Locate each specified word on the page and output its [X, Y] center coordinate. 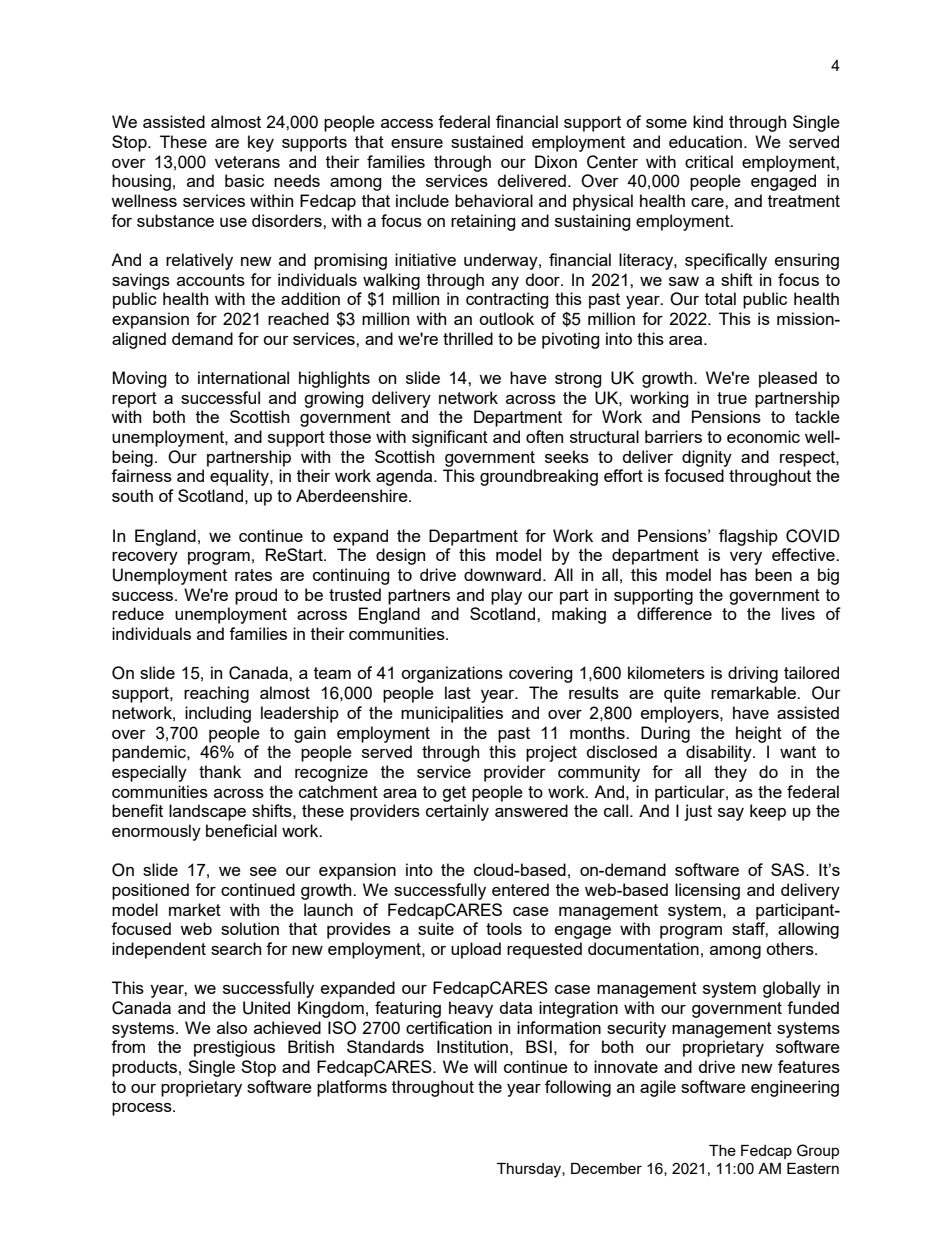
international [243, 377]
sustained [487, 141]
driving [753, 674]
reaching [216, 694]
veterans [247, 162]
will [485, 1066]
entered [520, 889]
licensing [707, 891]
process [143, 1109]
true [732, 398]
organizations [452, 674]
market [195, 909]
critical [709, 161]
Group [818, 1151]
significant [450, 438]
